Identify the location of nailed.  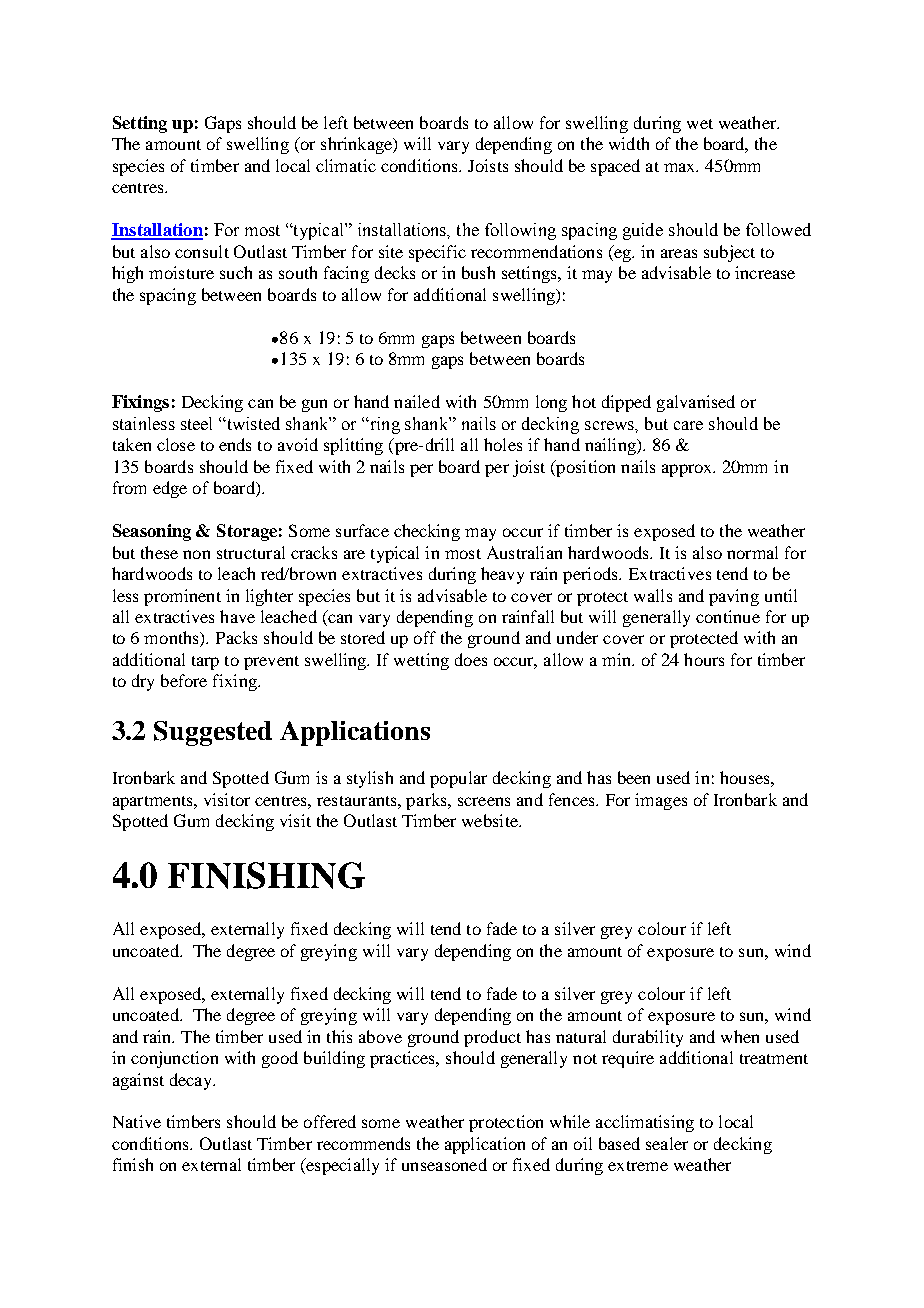
(417, 401).
